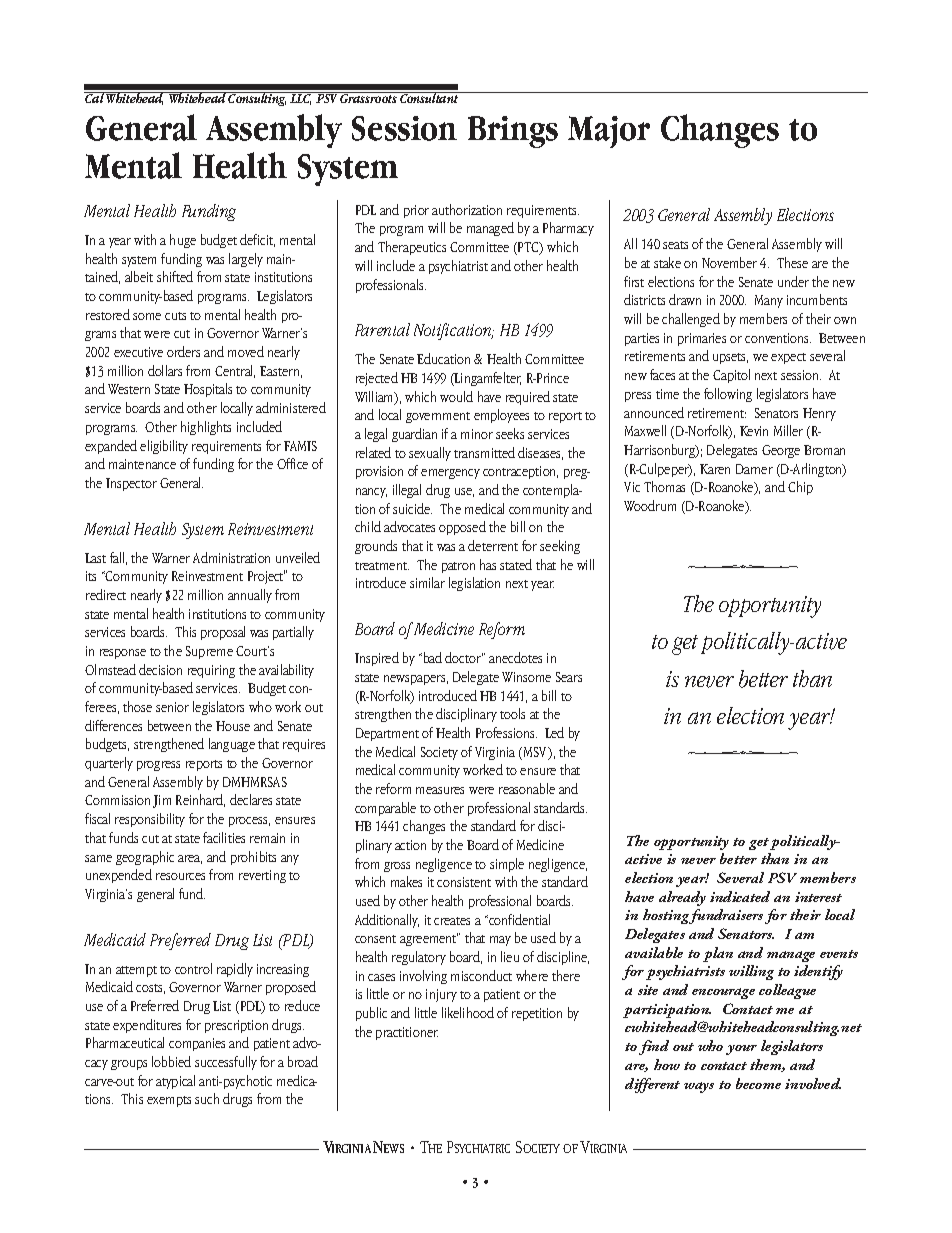 The width and height of the document is (952, 1233). I want to click on would, so click(456, 396).
